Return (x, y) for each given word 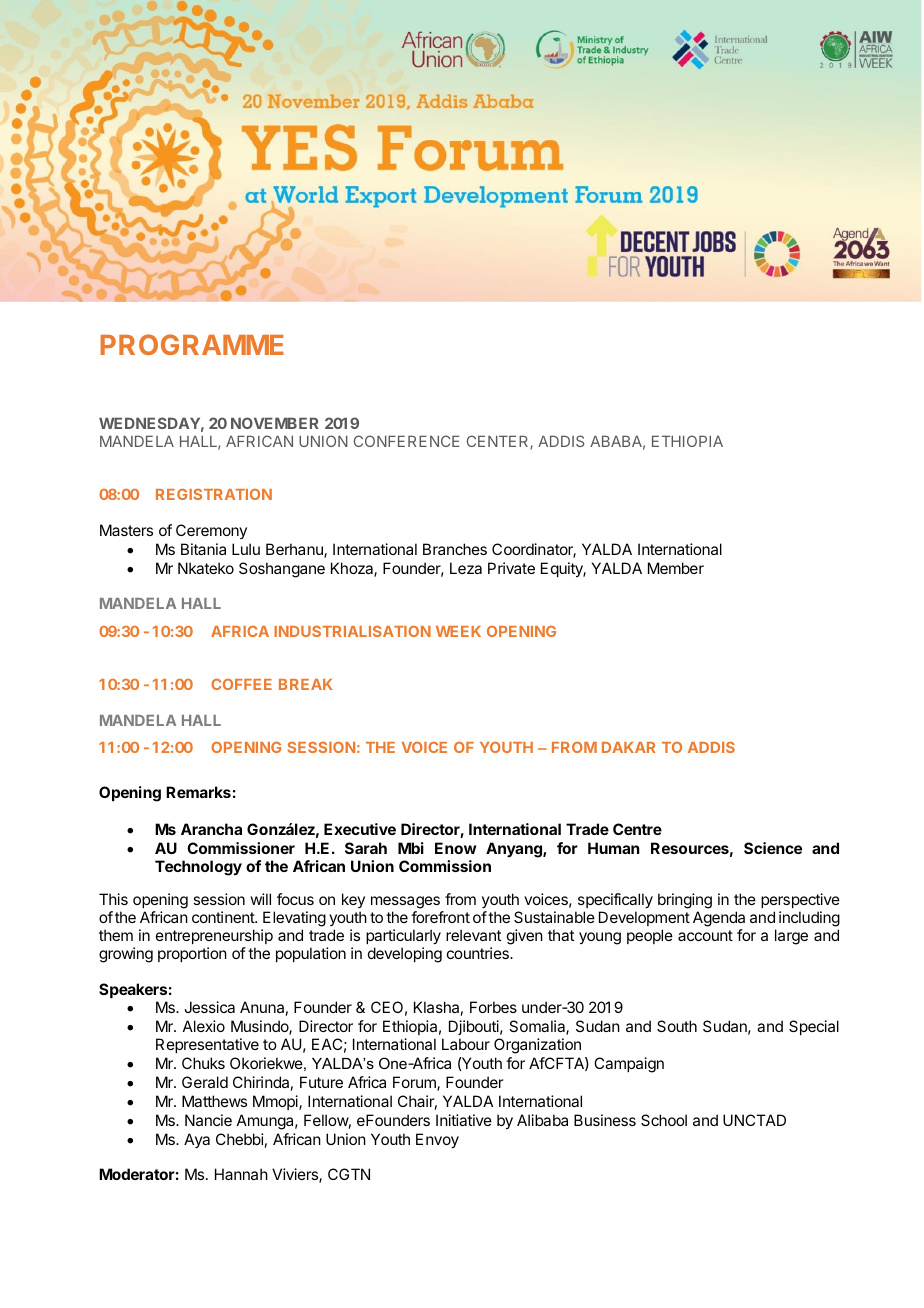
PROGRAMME (192, 344)
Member (676, 568)
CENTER (499, 442)
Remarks (198, 792)
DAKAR (628, 747)
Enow (455, 848)
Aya (197, 1140)
